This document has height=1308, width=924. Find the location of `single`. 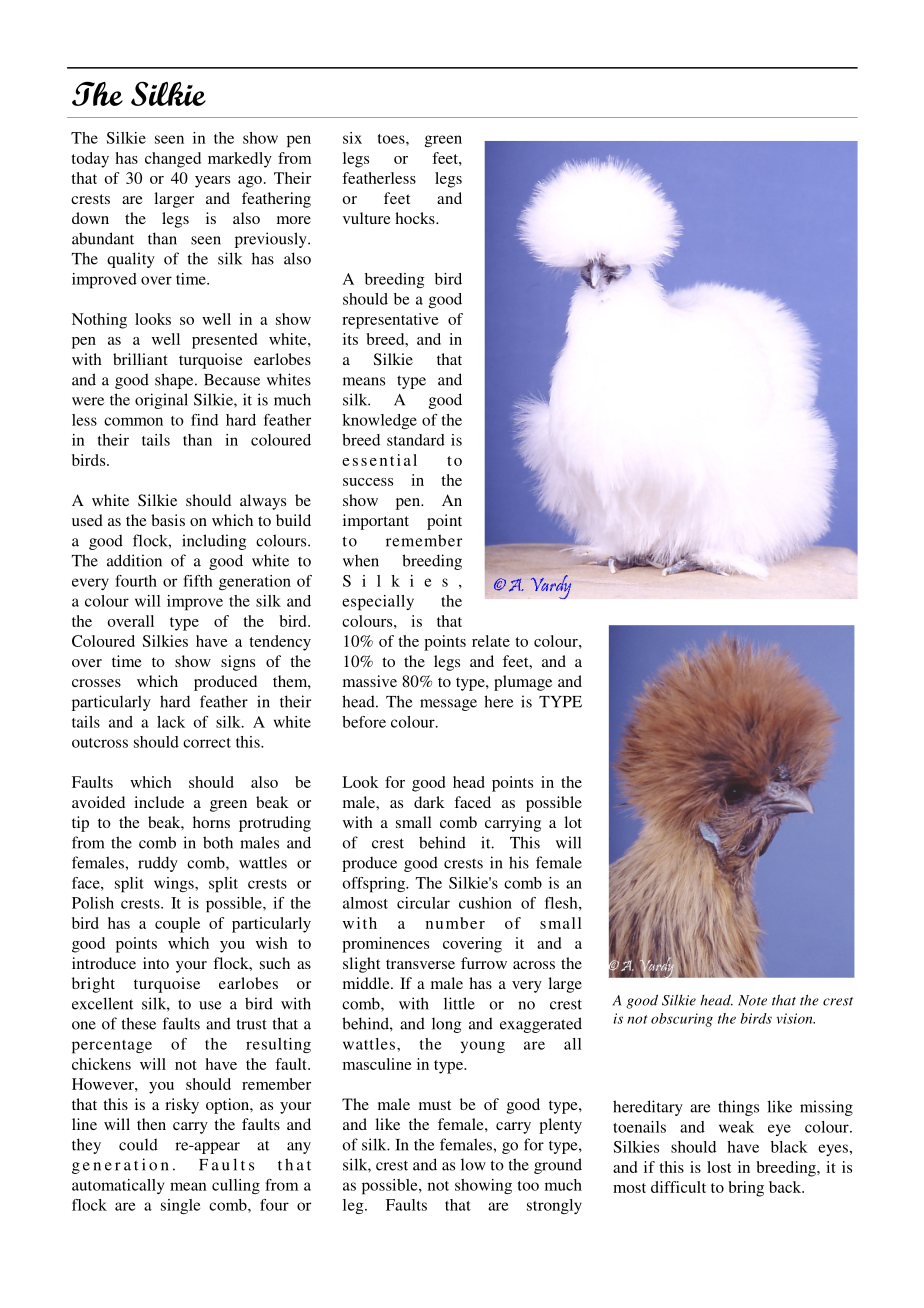

single is located at coordinates (180, 1206).
